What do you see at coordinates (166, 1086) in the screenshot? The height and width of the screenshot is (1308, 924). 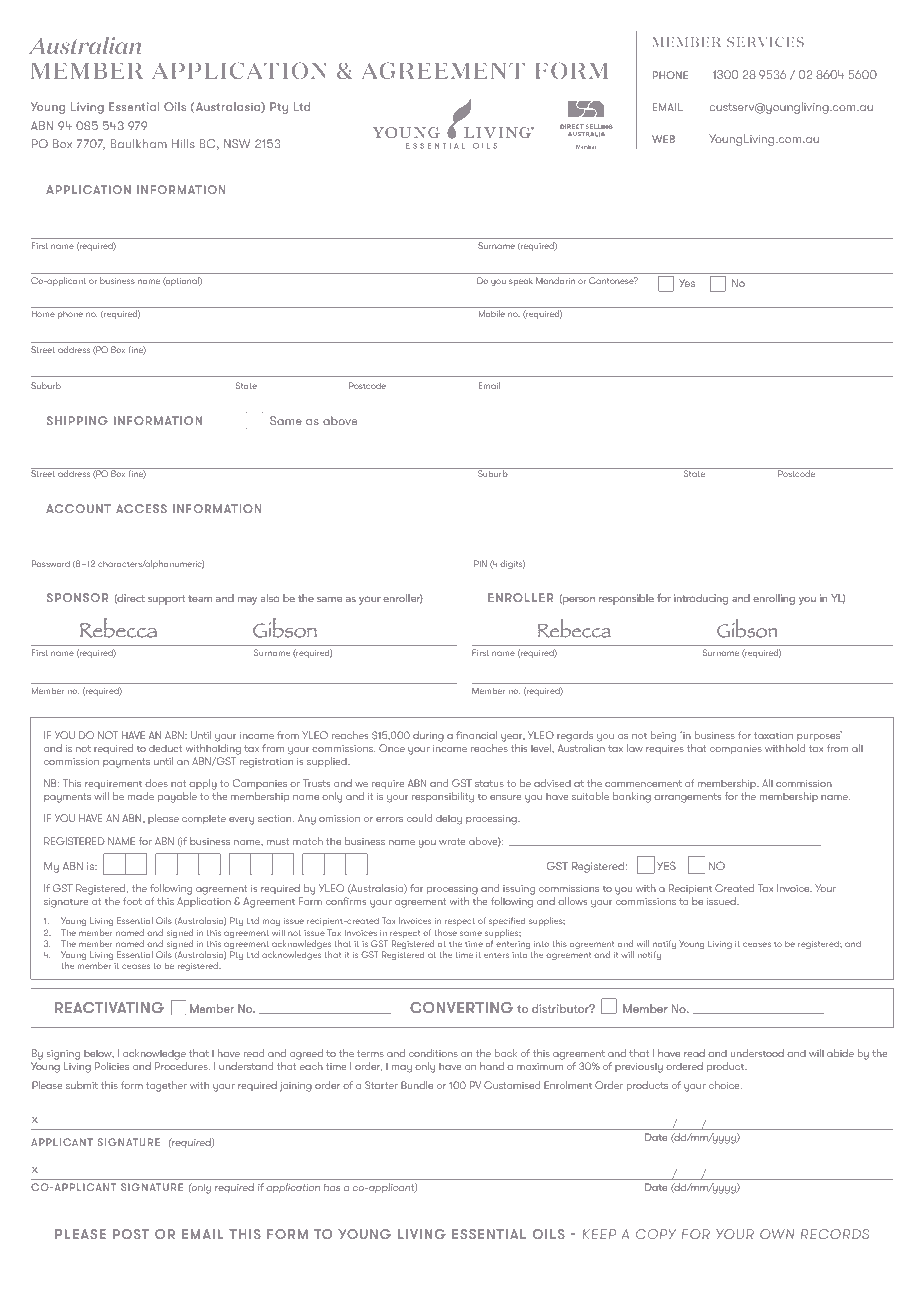 I see `together` at bounding box center [166, 1086].
